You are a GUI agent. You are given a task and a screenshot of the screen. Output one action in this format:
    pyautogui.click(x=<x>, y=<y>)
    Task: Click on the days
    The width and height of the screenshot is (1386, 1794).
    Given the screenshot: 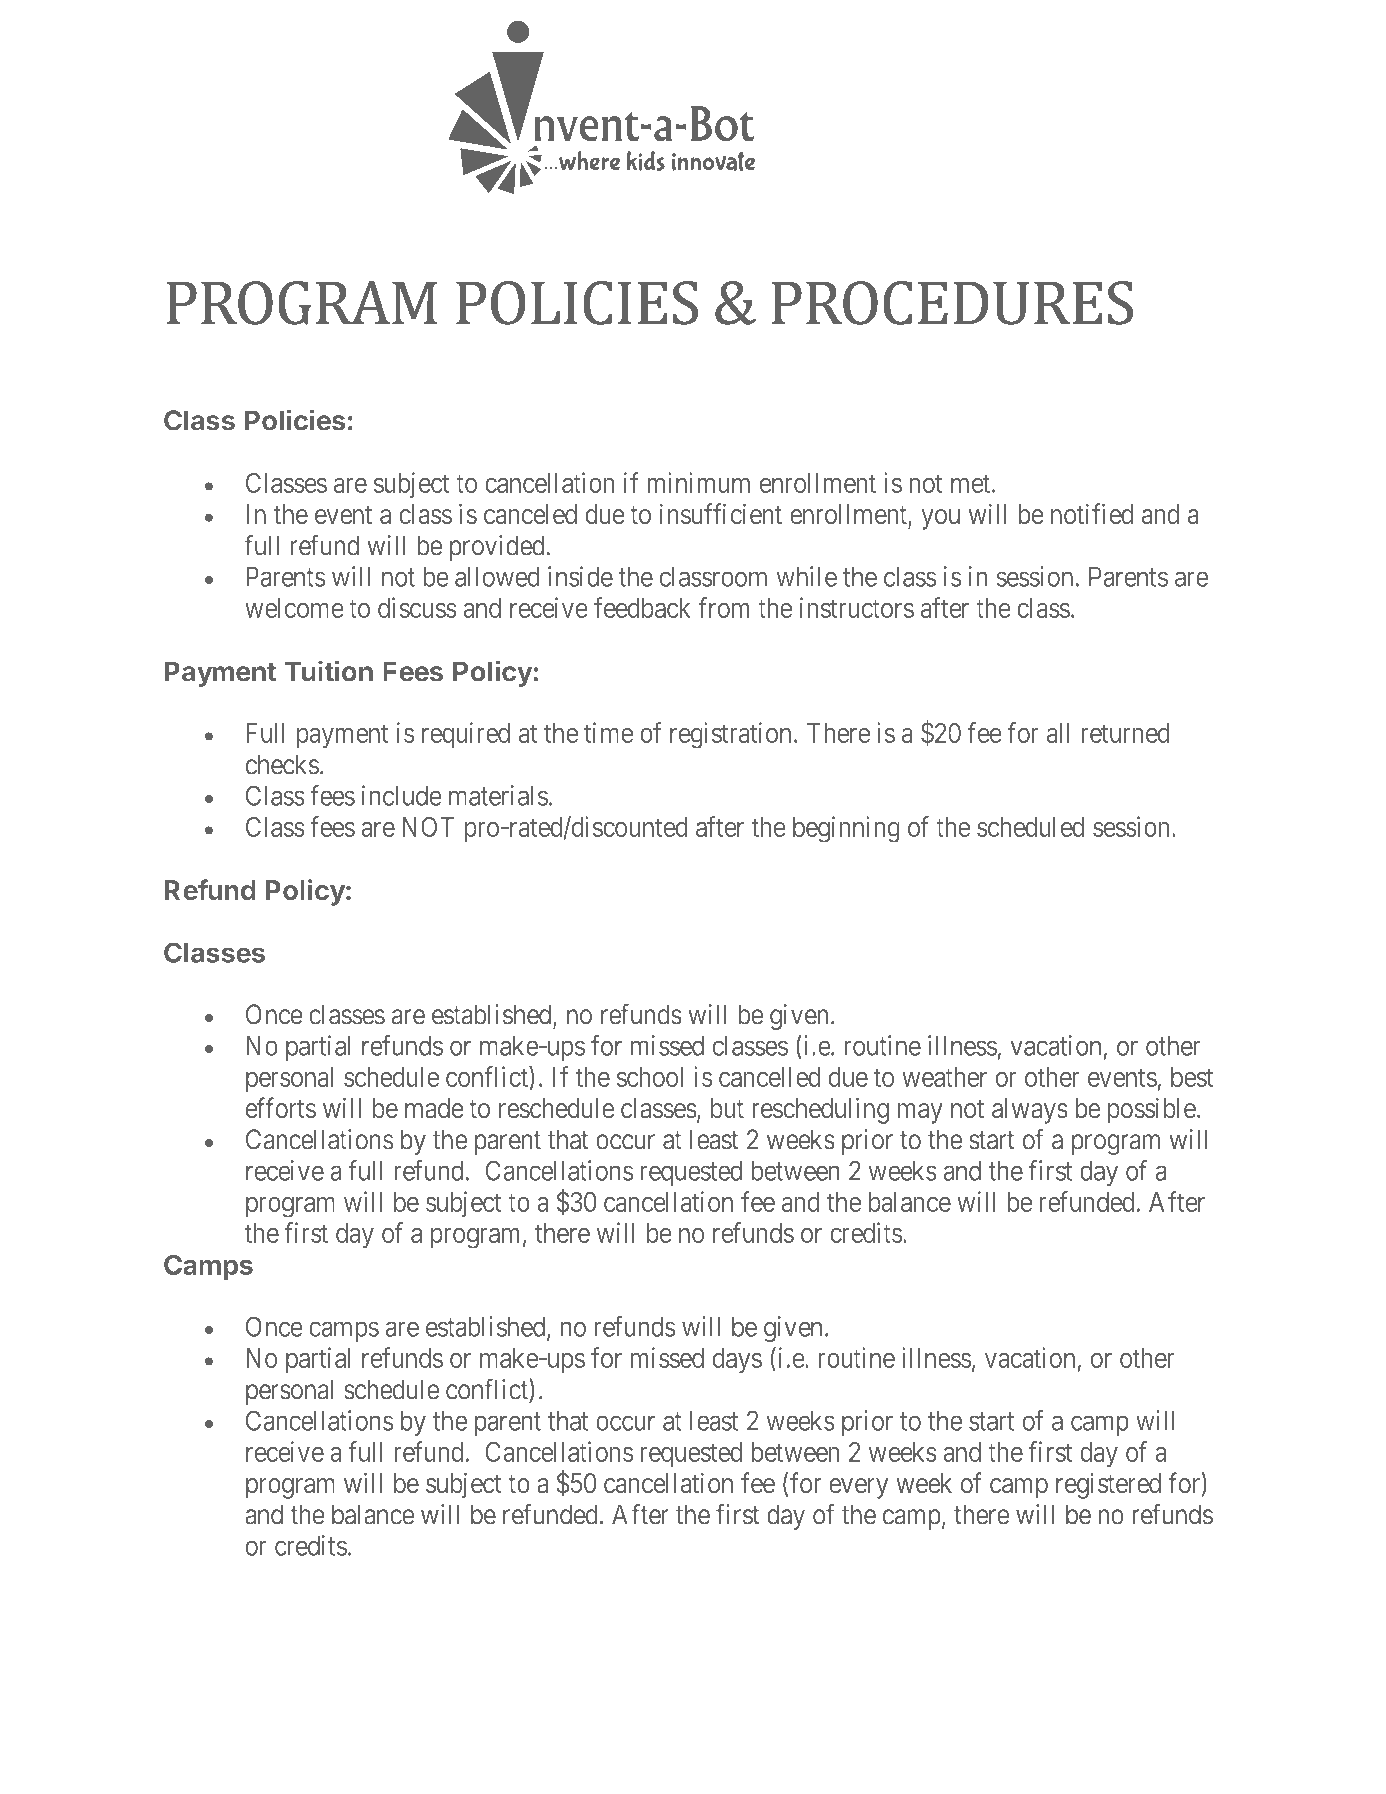 What is the action you would take?
    pyautogui.click(x=737, y=1361)
